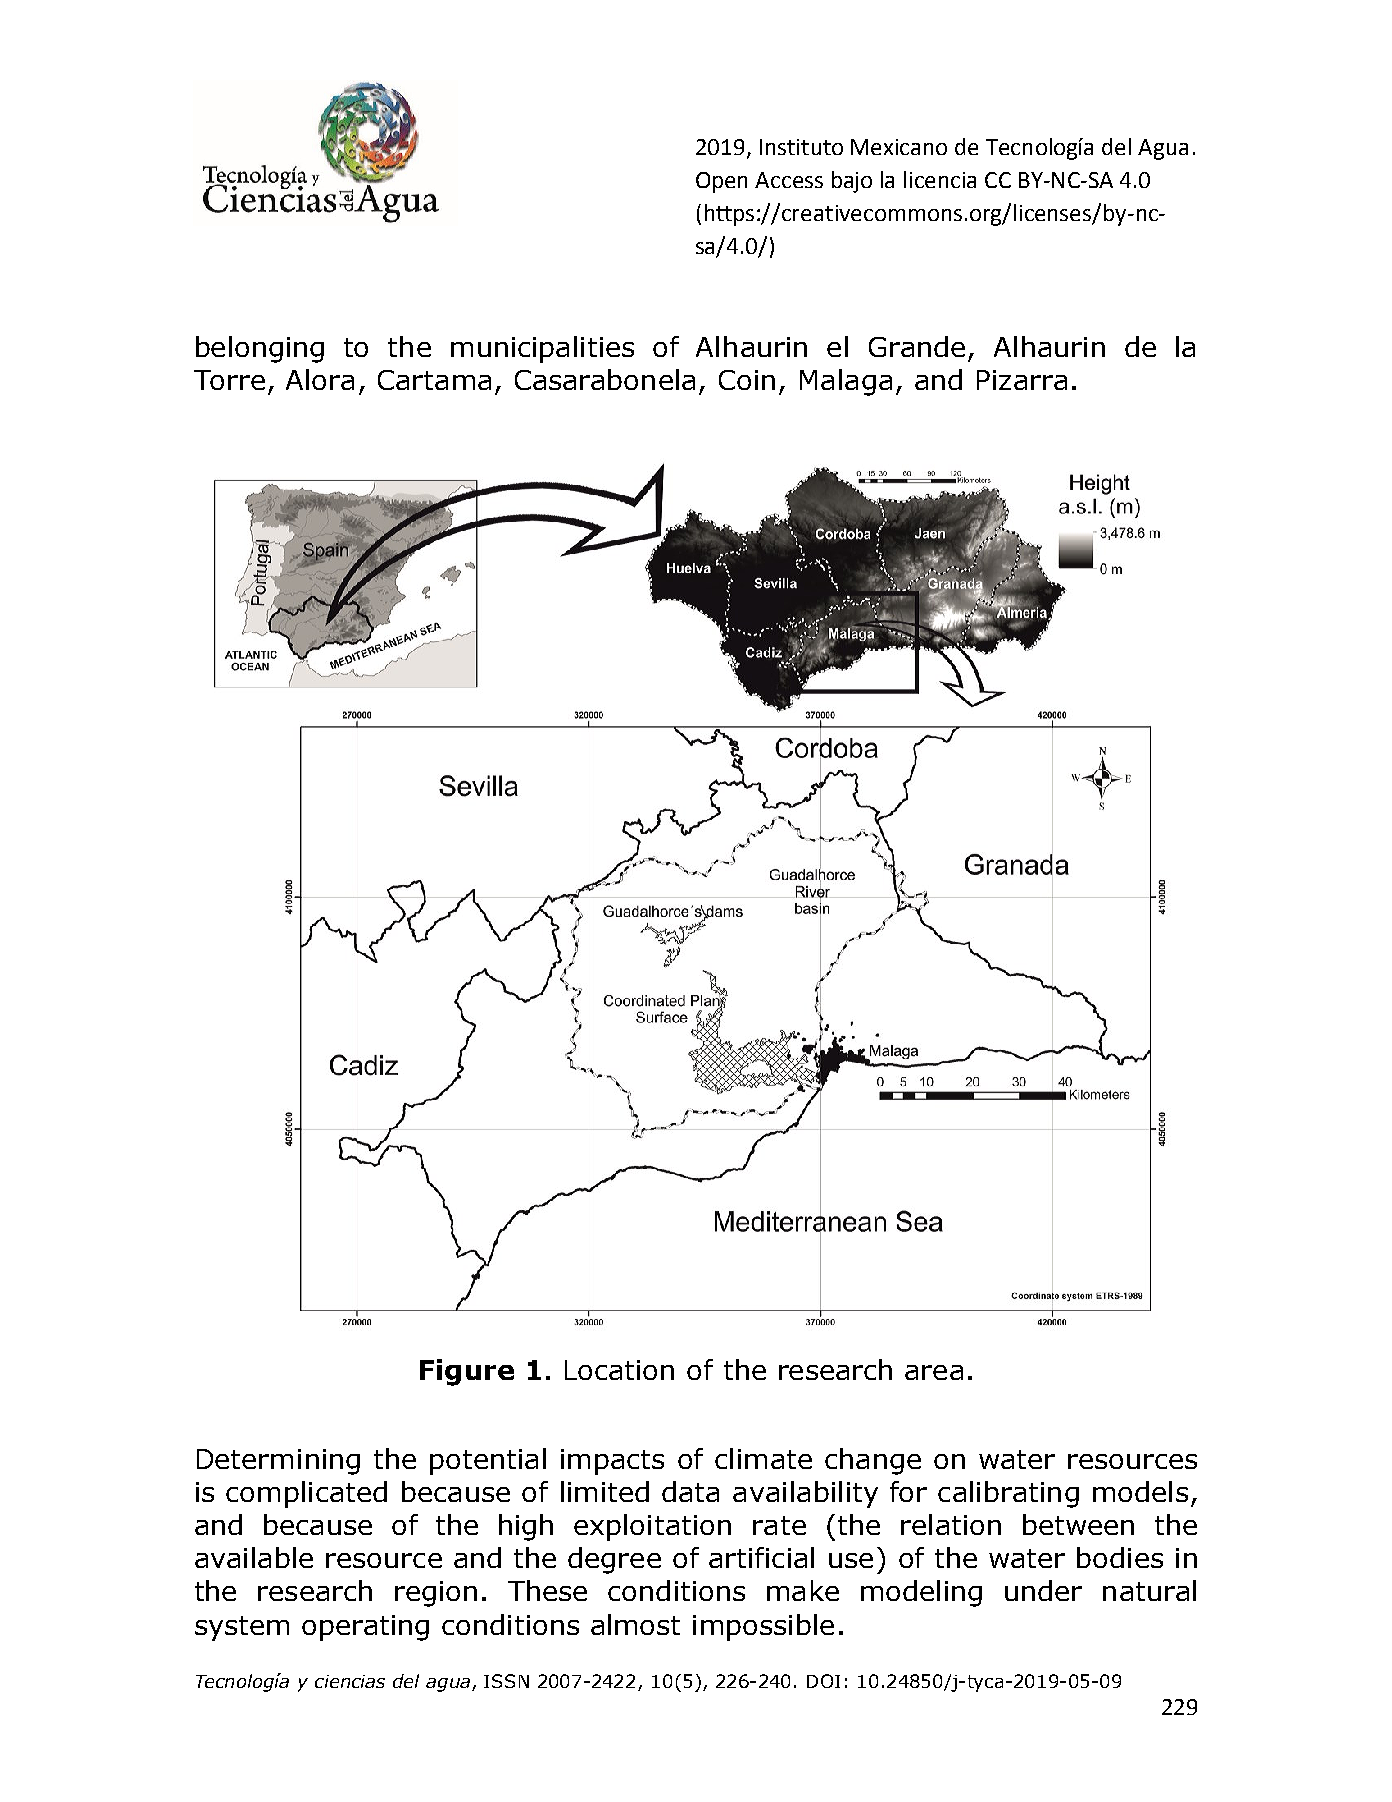  What do you see at coordinates (846, 382) in the document?
I see `Malaga` at bounding box center [846, 382].
